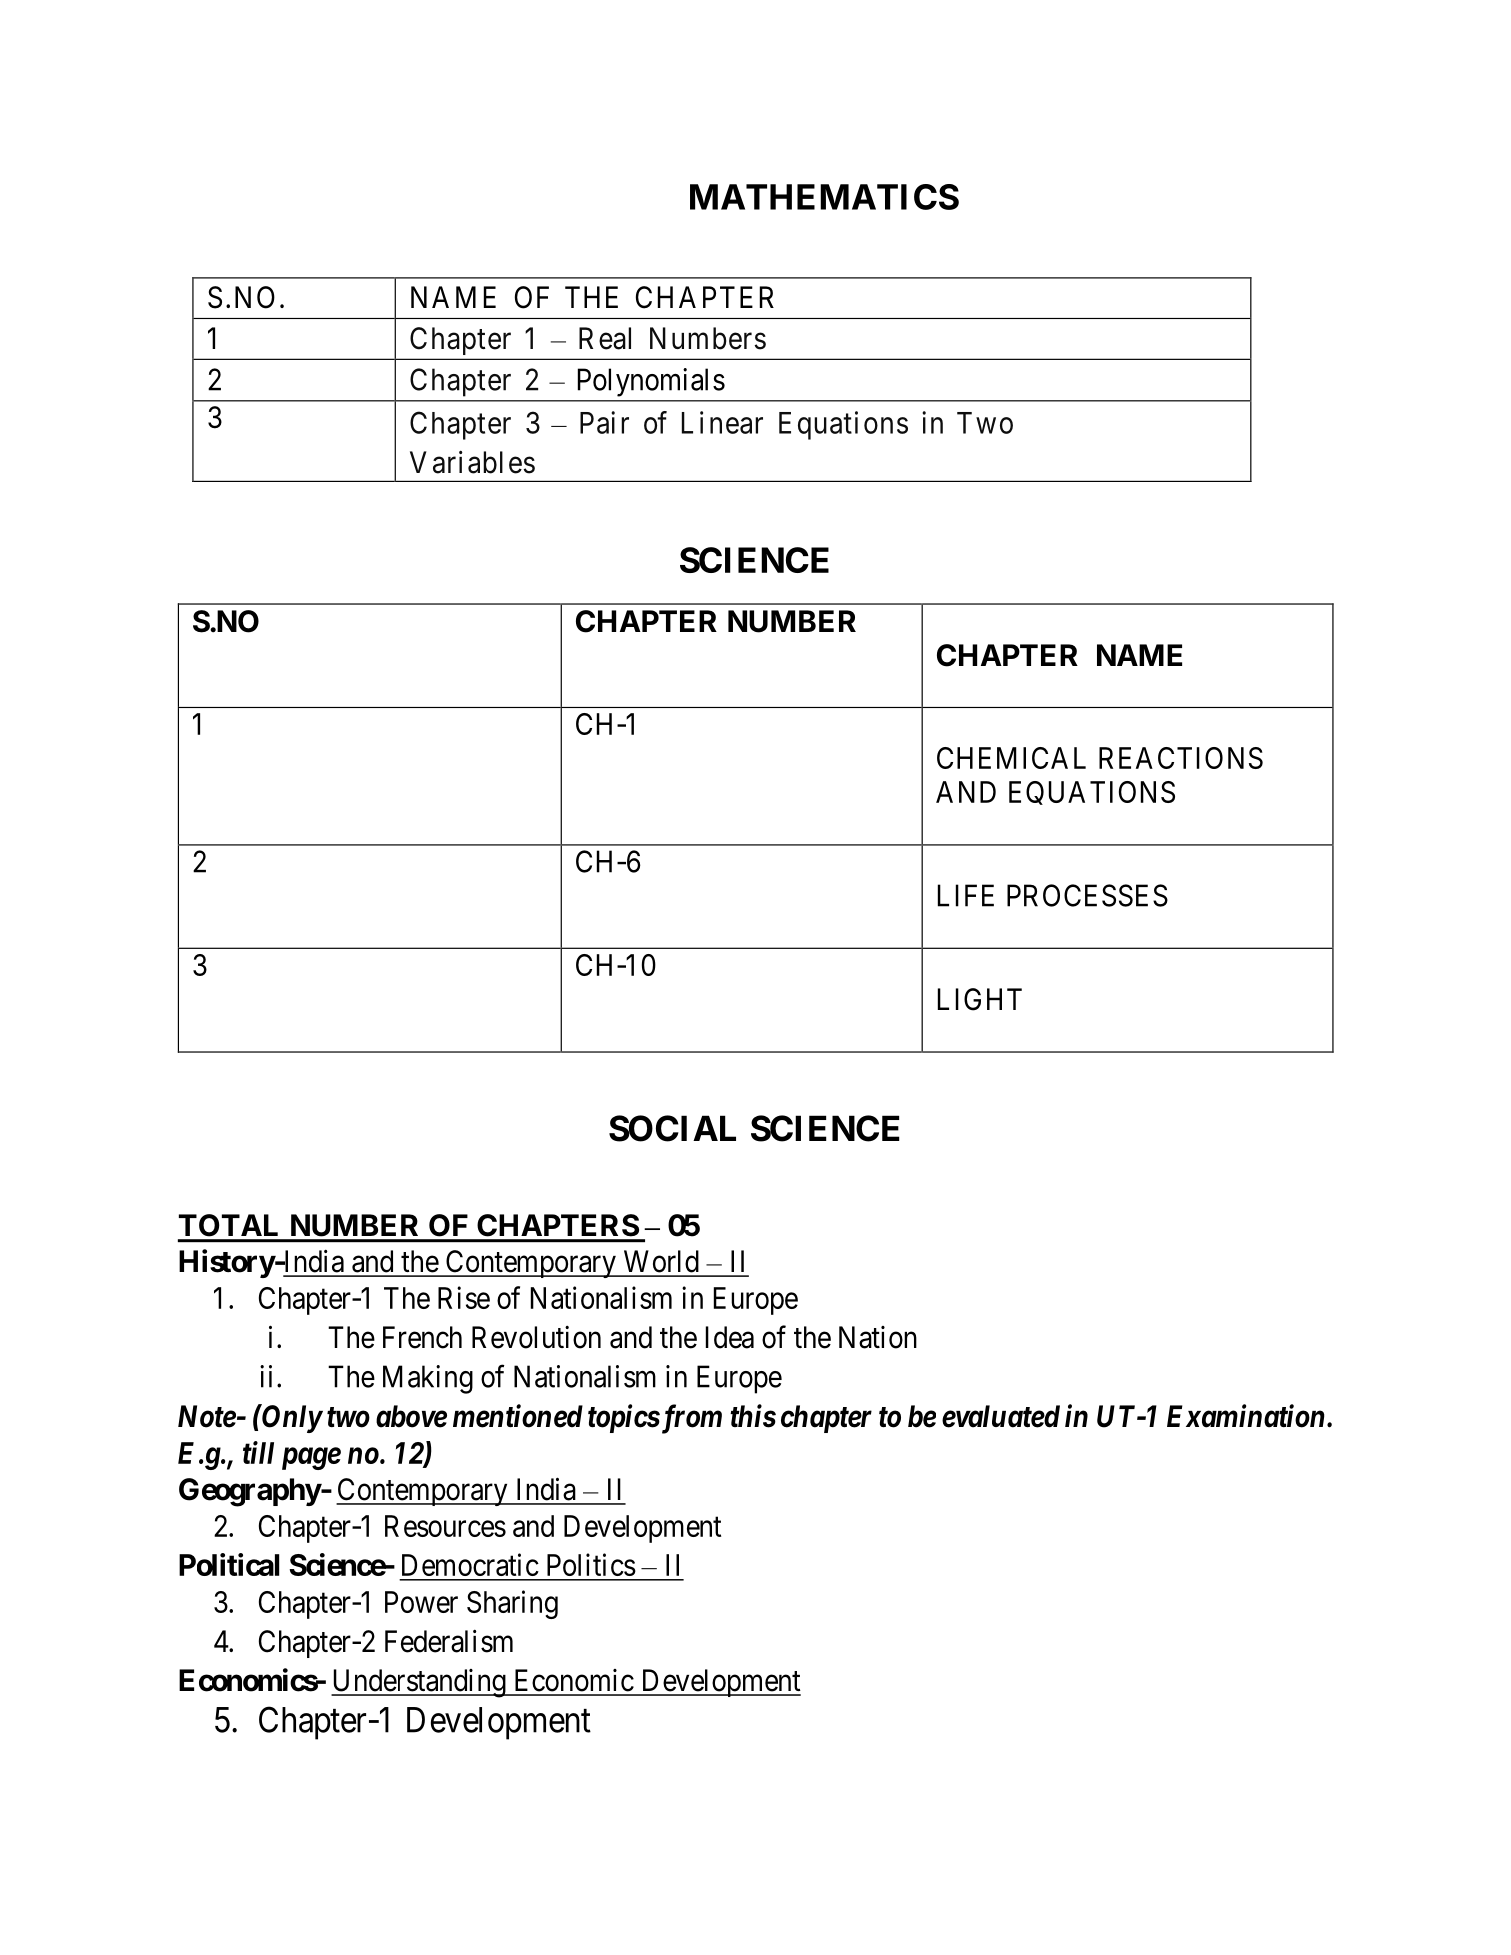 This screenshot has width=1511, height=1955. Describe the element at coordinates (421, 1602) in the screenshot. I see `Power` at that location.
